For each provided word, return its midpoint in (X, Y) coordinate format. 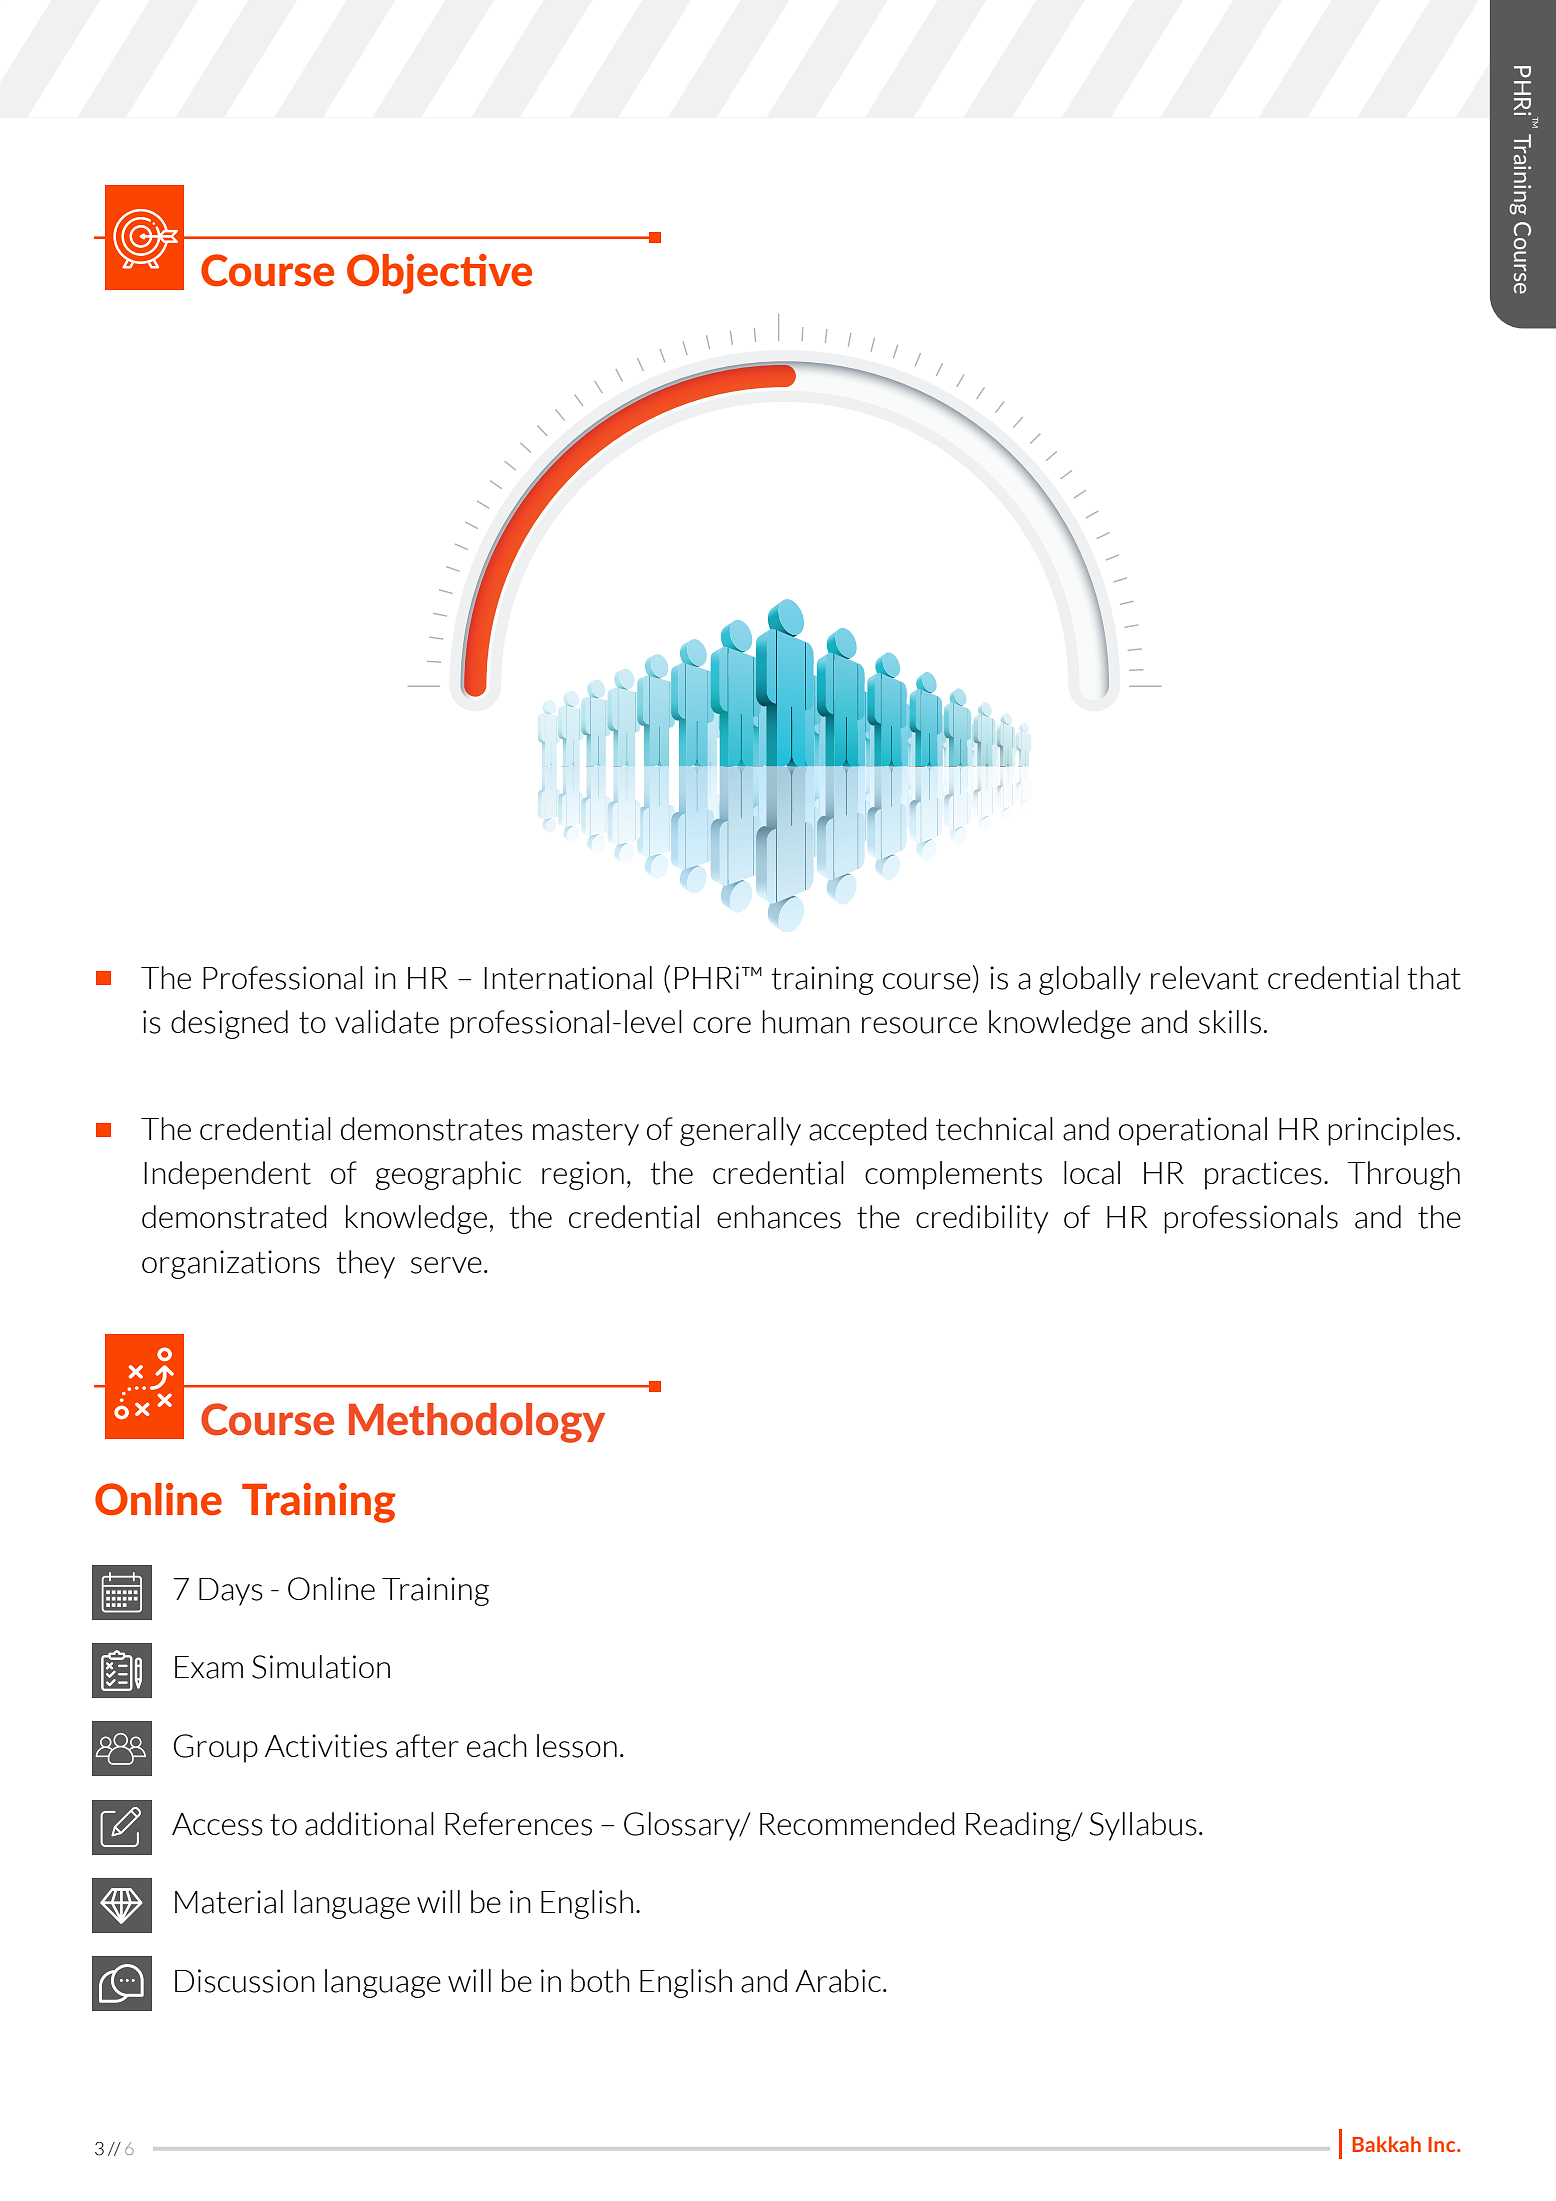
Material (229, 1902)
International (568, 978)
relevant (1204, 978)
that (1434, 978)
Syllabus (1143, 1826)
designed (229, 1024)
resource (919, 1025)
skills (1230, 1022)
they (365, 1264)
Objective (439, 274)
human (806, 1022)
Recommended (857, 1823)
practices (1263, 1175)
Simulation (321, 1667)
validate (387, 1022)
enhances (779, 1217)
